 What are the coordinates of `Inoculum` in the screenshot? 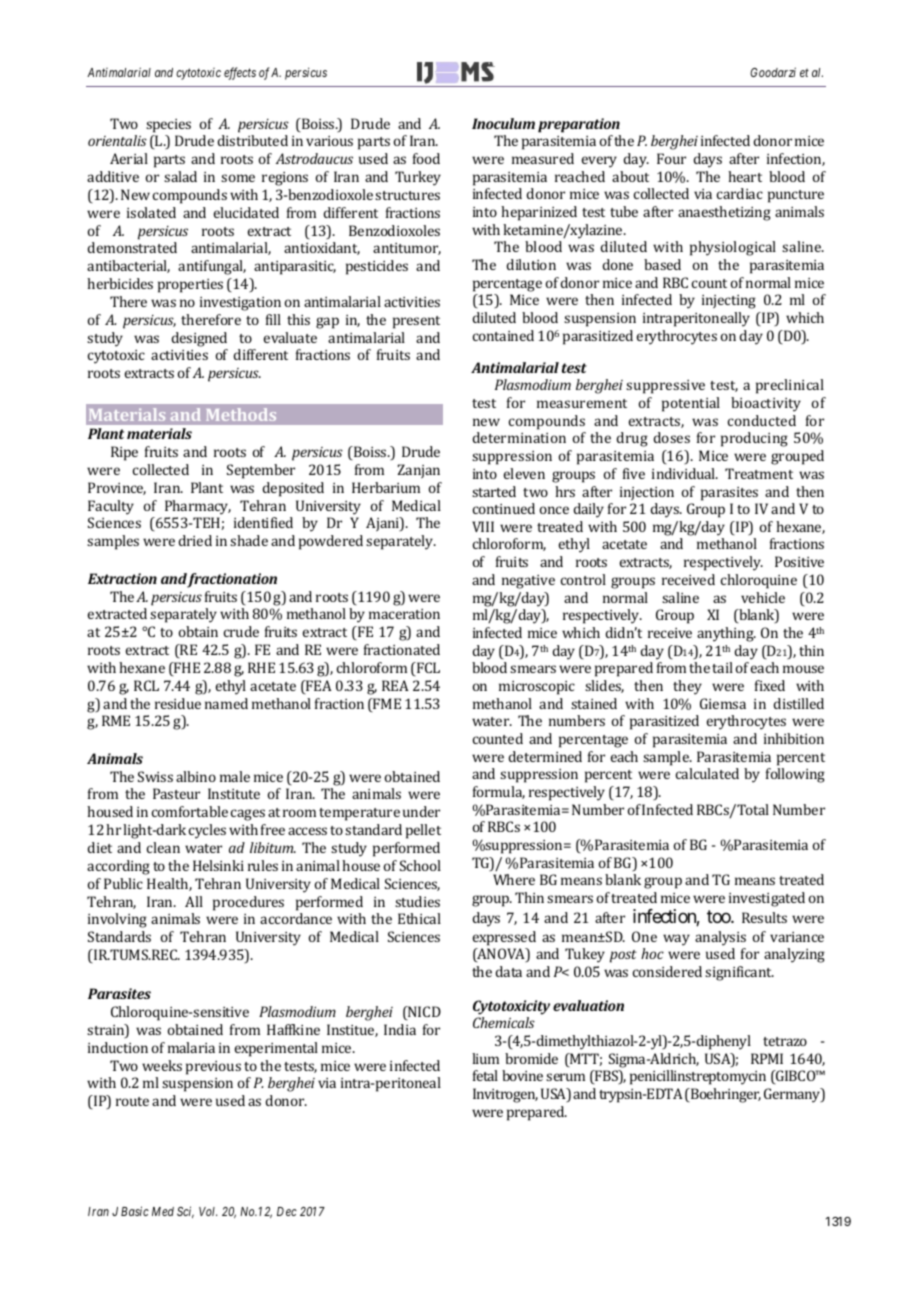 It's located at (503, 123).
